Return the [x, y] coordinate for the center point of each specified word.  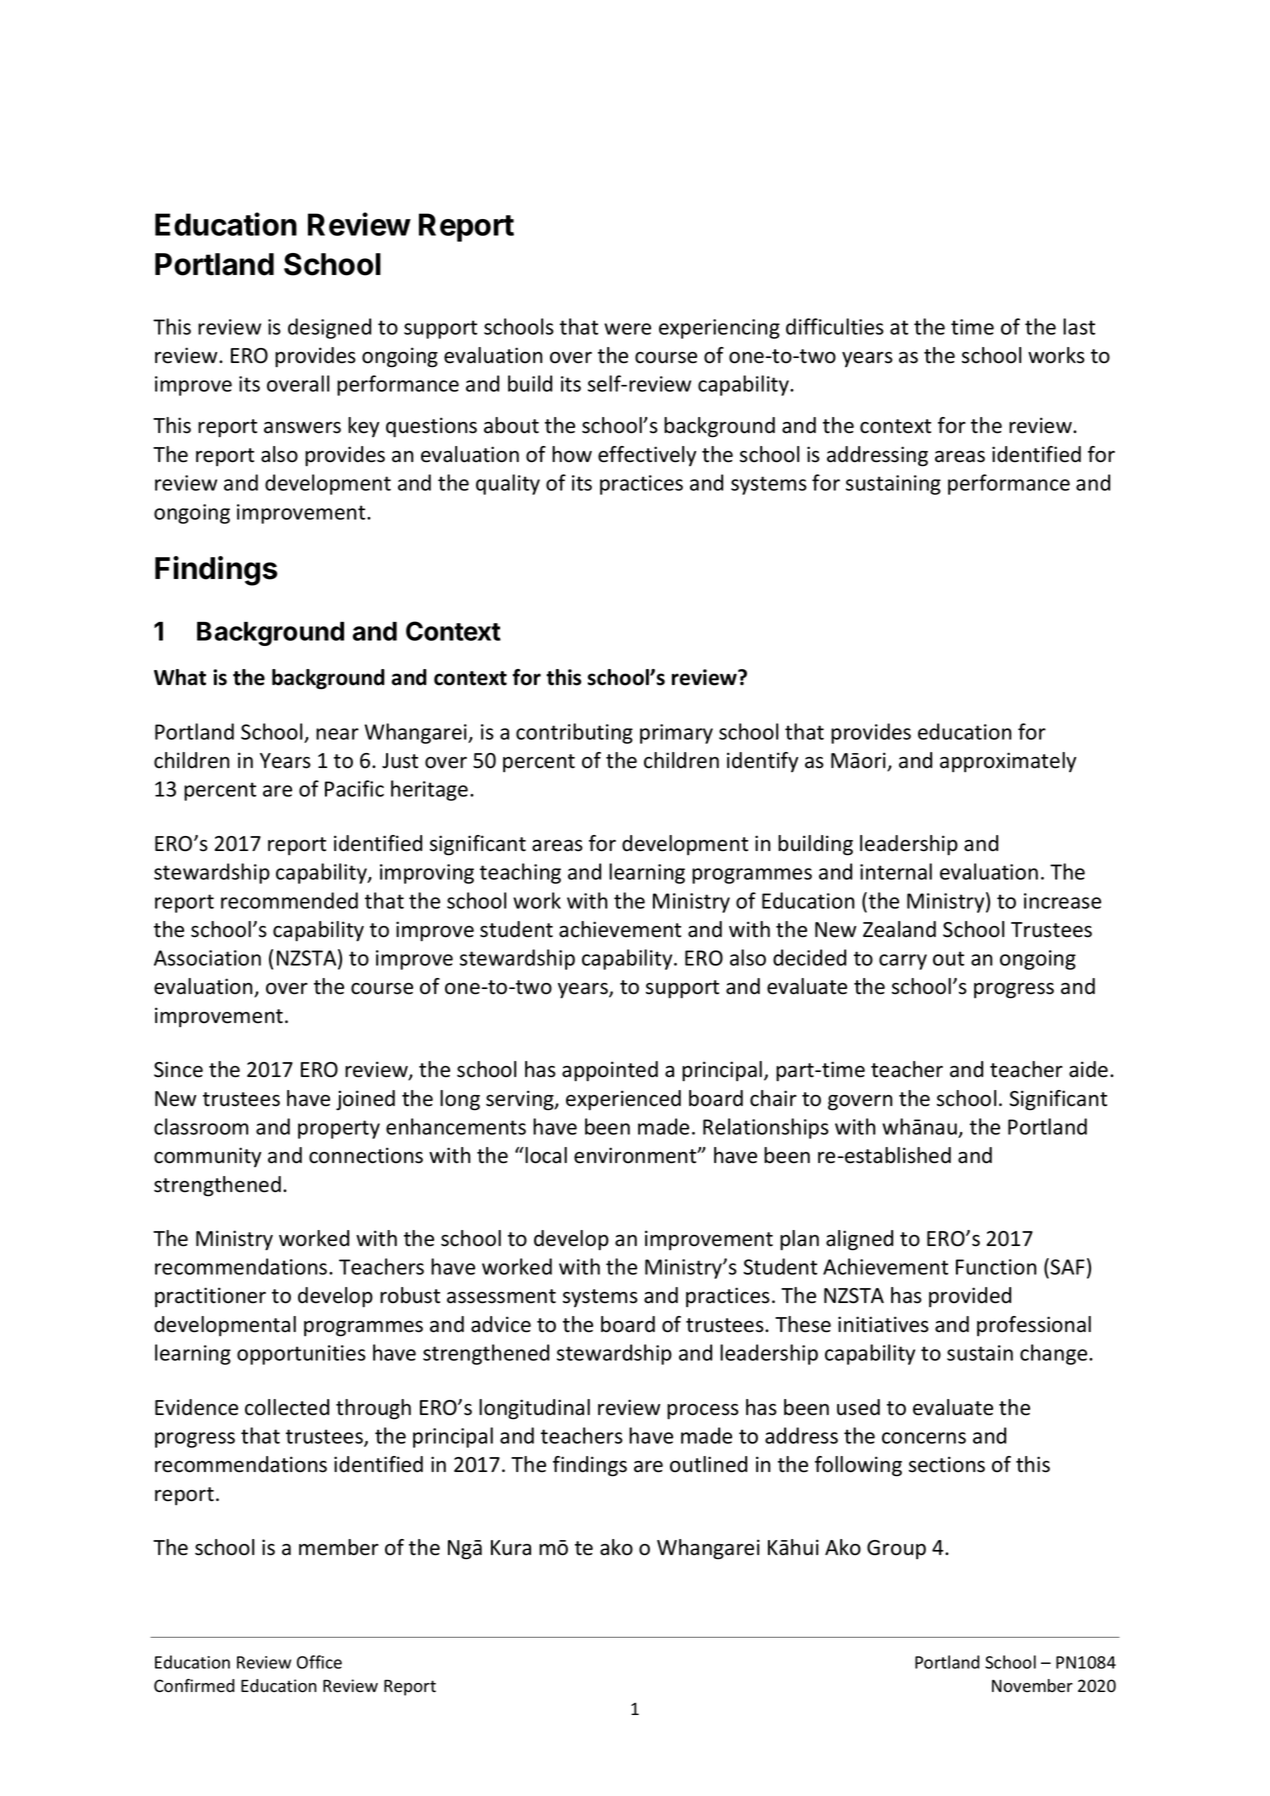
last [1079, 326]
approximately [1008, 762]
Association [207, 958]
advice [501, 1324]
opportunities [301, 1355]
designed [329, 328]
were [627, 329]
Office [319, 1662]
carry [903, 962]
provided [970, 1297]
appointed [610, 1071]
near [337, 734]
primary [676, 734]
